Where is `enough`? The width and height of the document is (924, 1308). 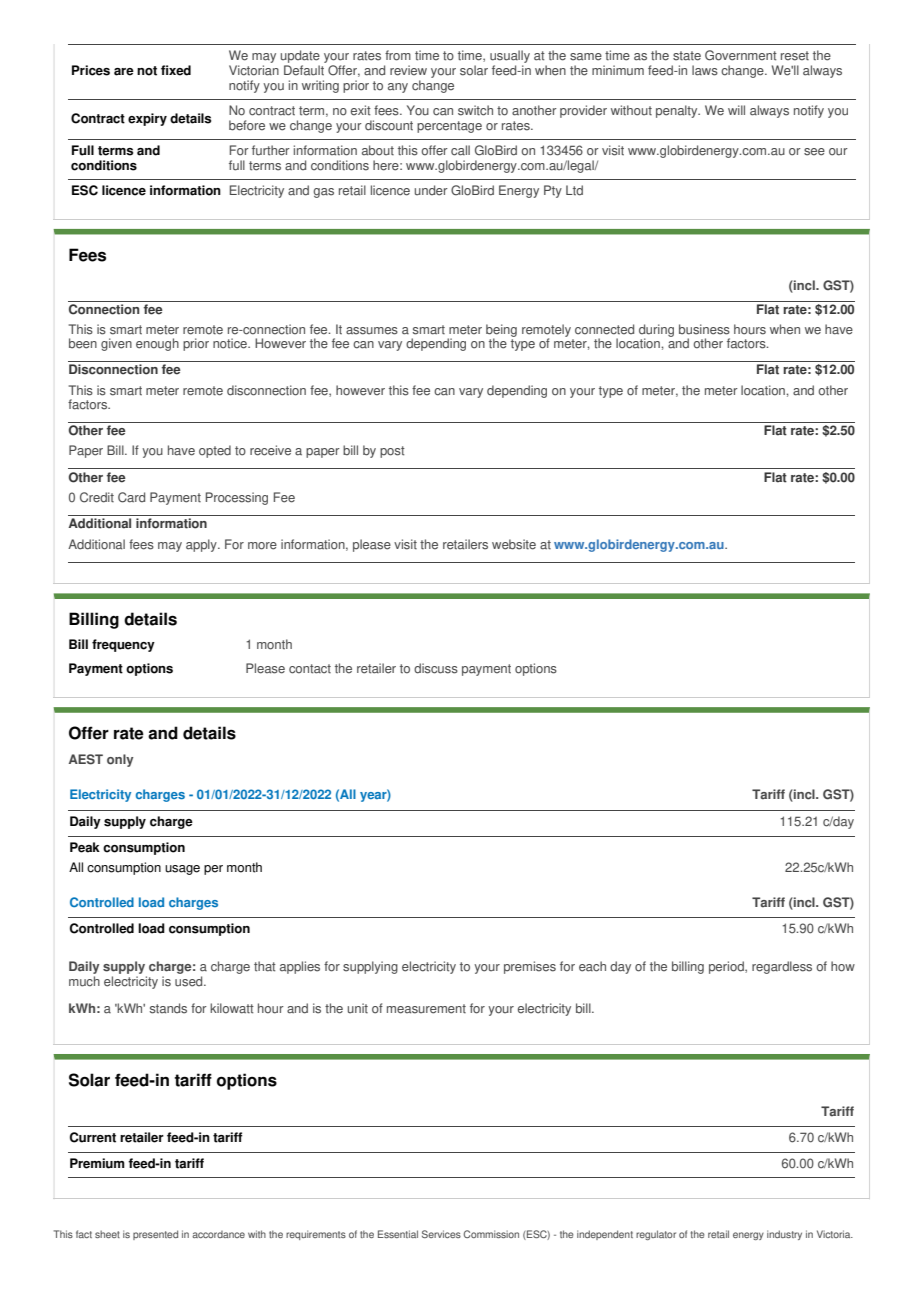
enough is located at coordinates (157, 344).
